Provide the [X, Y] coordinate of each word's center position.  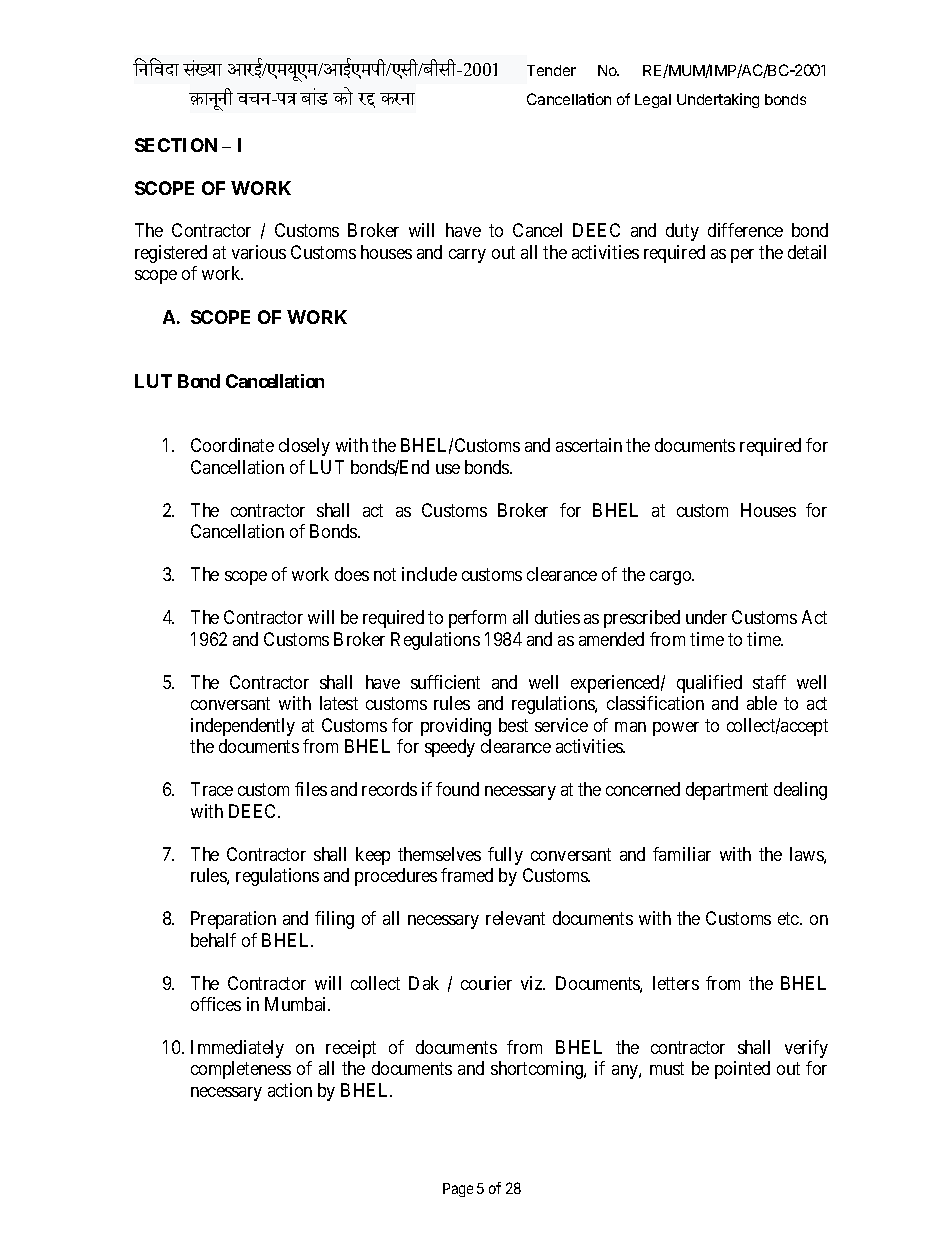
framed [467, 875]
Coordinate [232, 445]
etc [789, 918]
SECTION [176, 145]
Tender [551, 70]
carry [467, 256]
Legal [653, 101]
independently [243, 727]
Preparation [233, 920]
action [290, 1090]
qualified [709, 684]
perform [477, 619]
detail [807, 252]
